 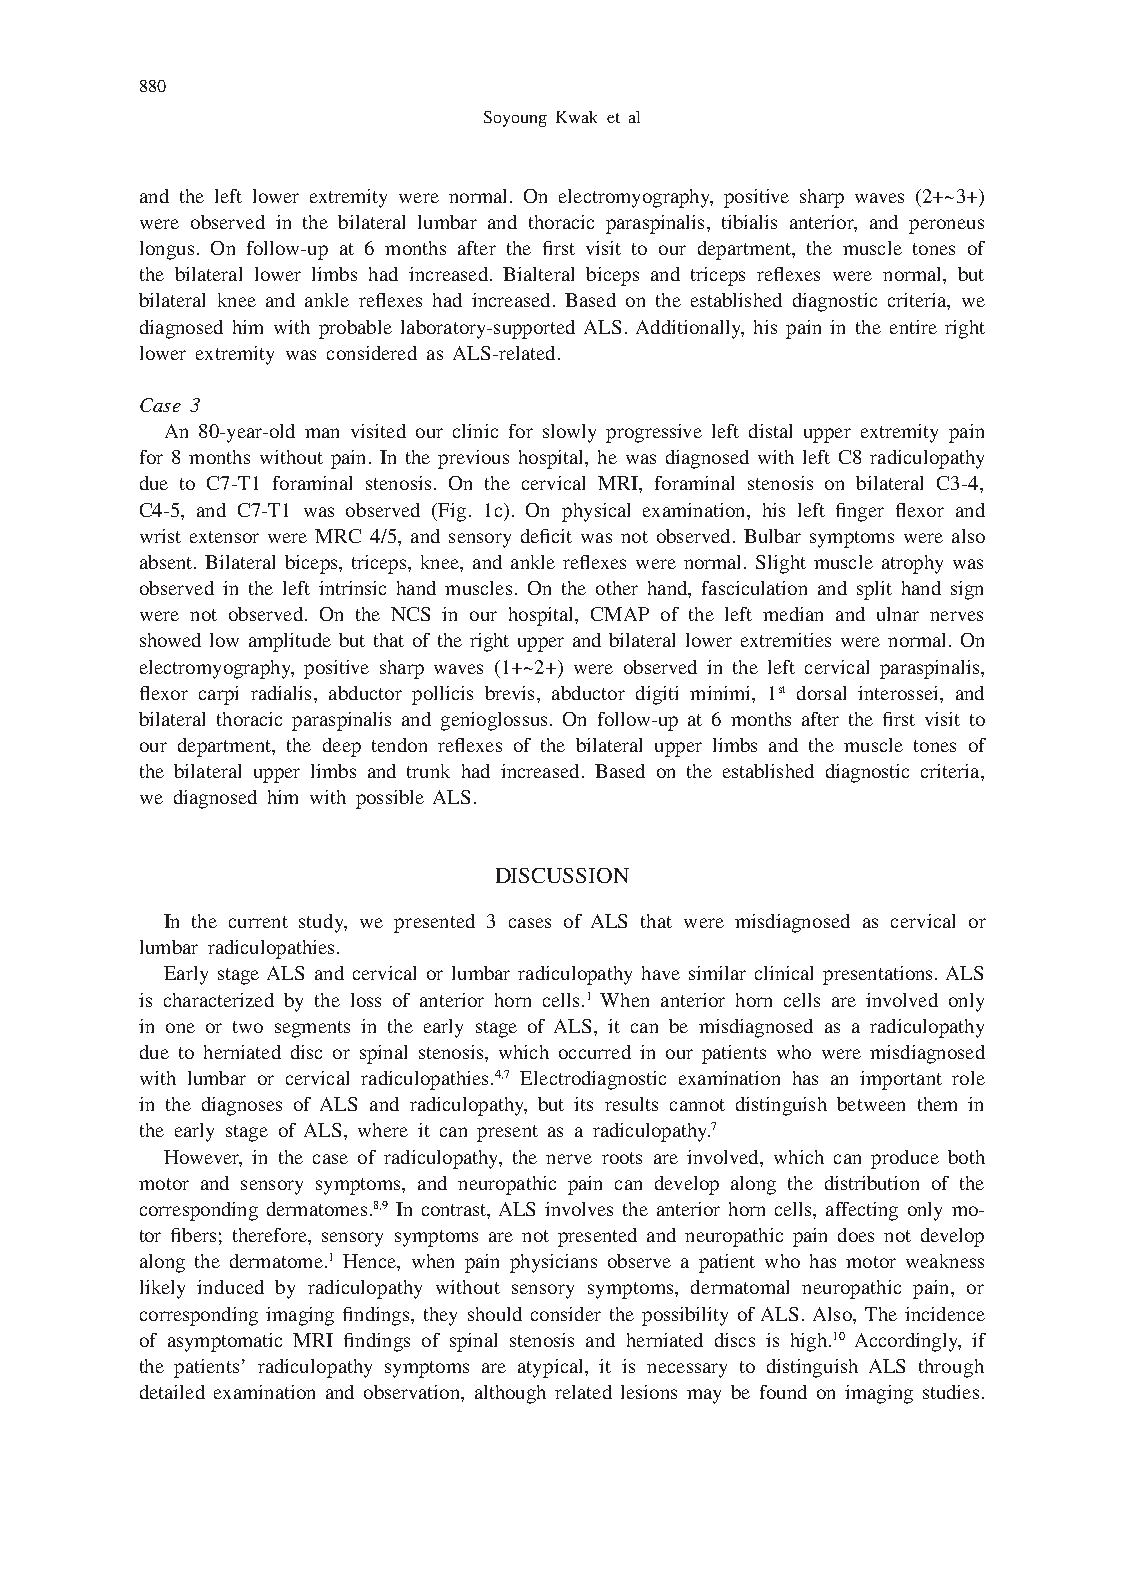 What do you see at coordinates (224, 537) in the screenshot?
I see `extensor` at bounding box center [224, 537].
